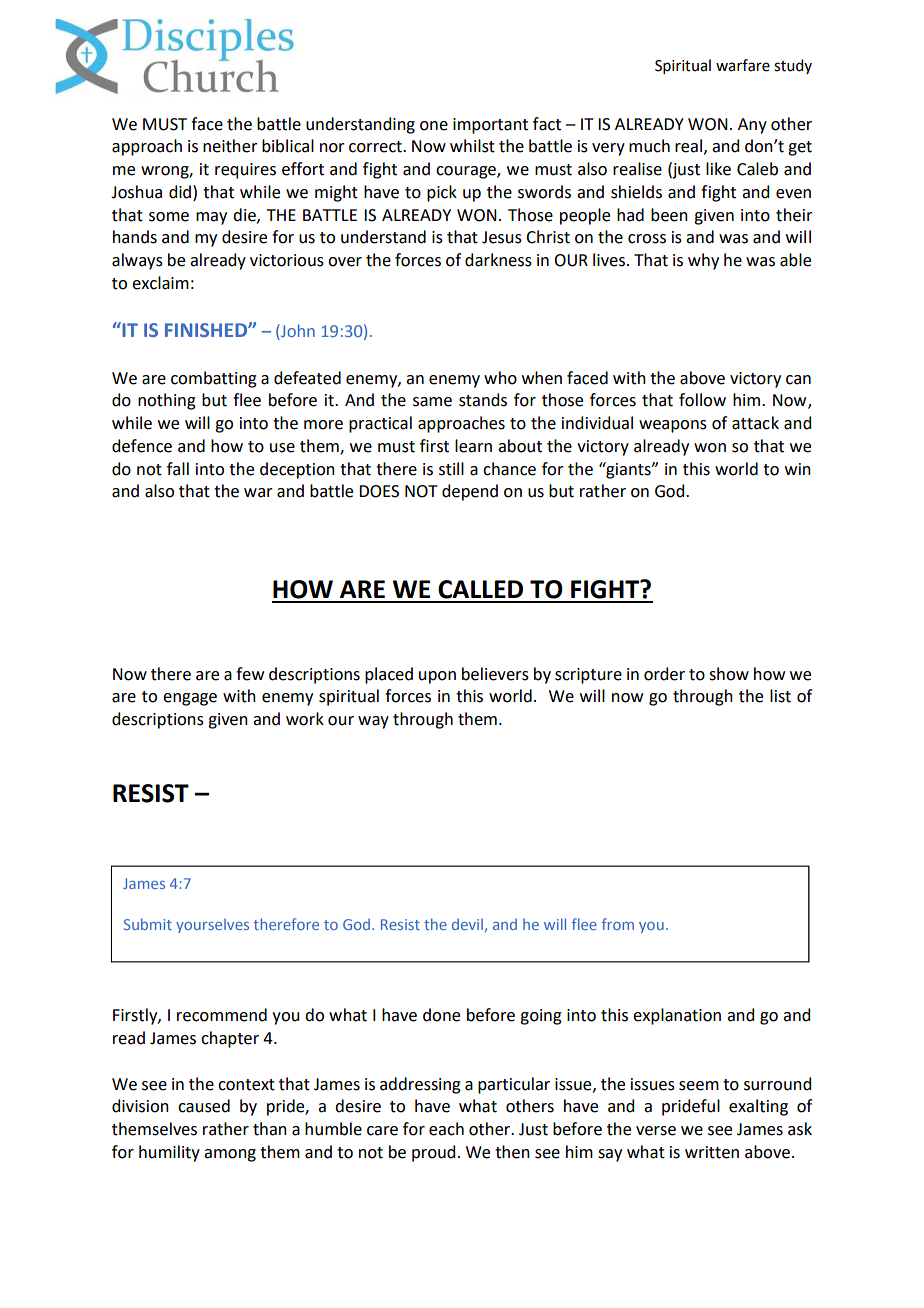 Image resolution: width=924 pixels, height=1308 pixels. Describe the element at coordinates (204, 1106) in the screenshot. I see `caused` at that location.
